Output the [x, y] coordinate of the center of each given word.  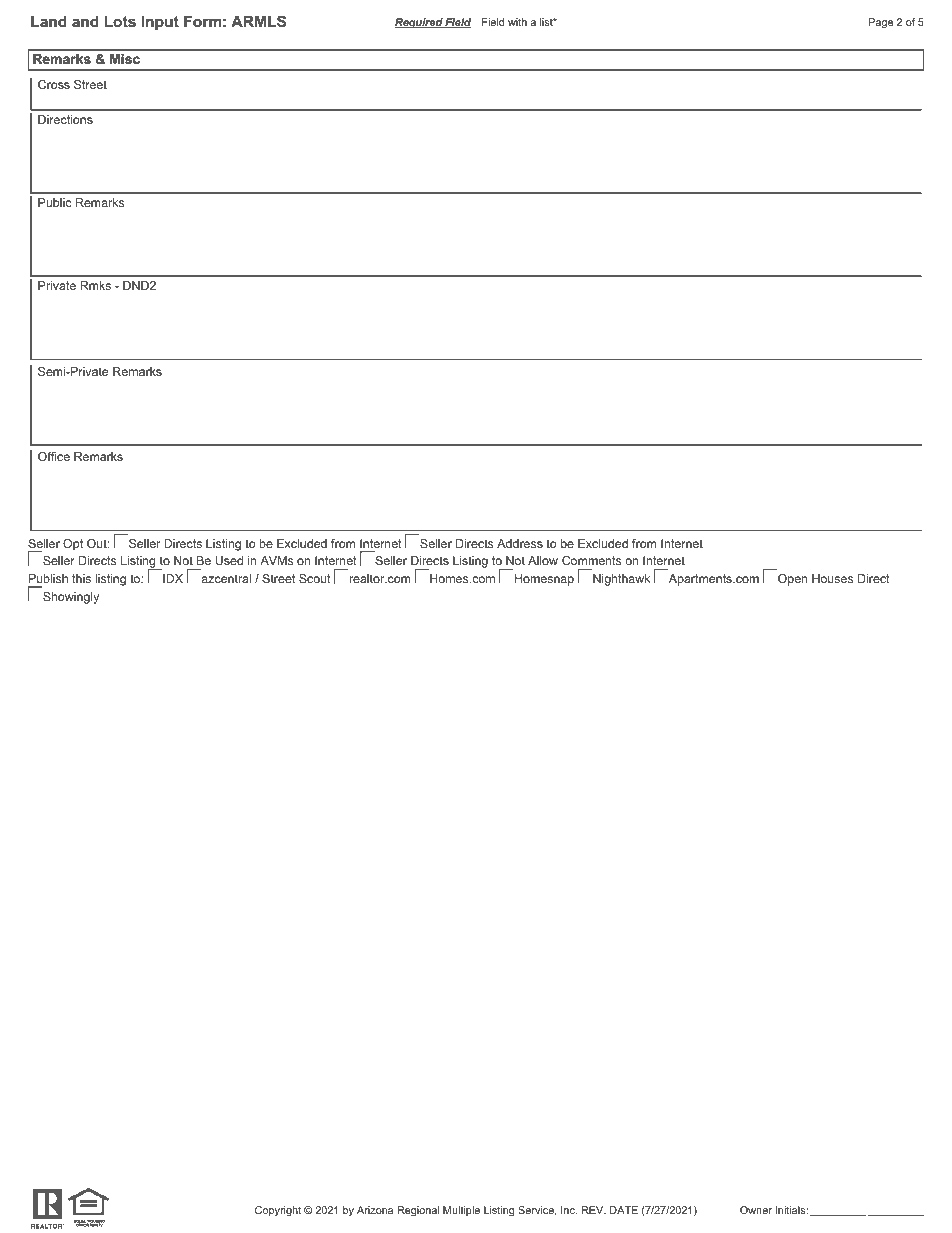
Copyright [278, 1211]
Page [881, 23]
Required [420, 23]
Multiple [461, 1211]
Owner [756, 1210]
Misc [125, 59]
